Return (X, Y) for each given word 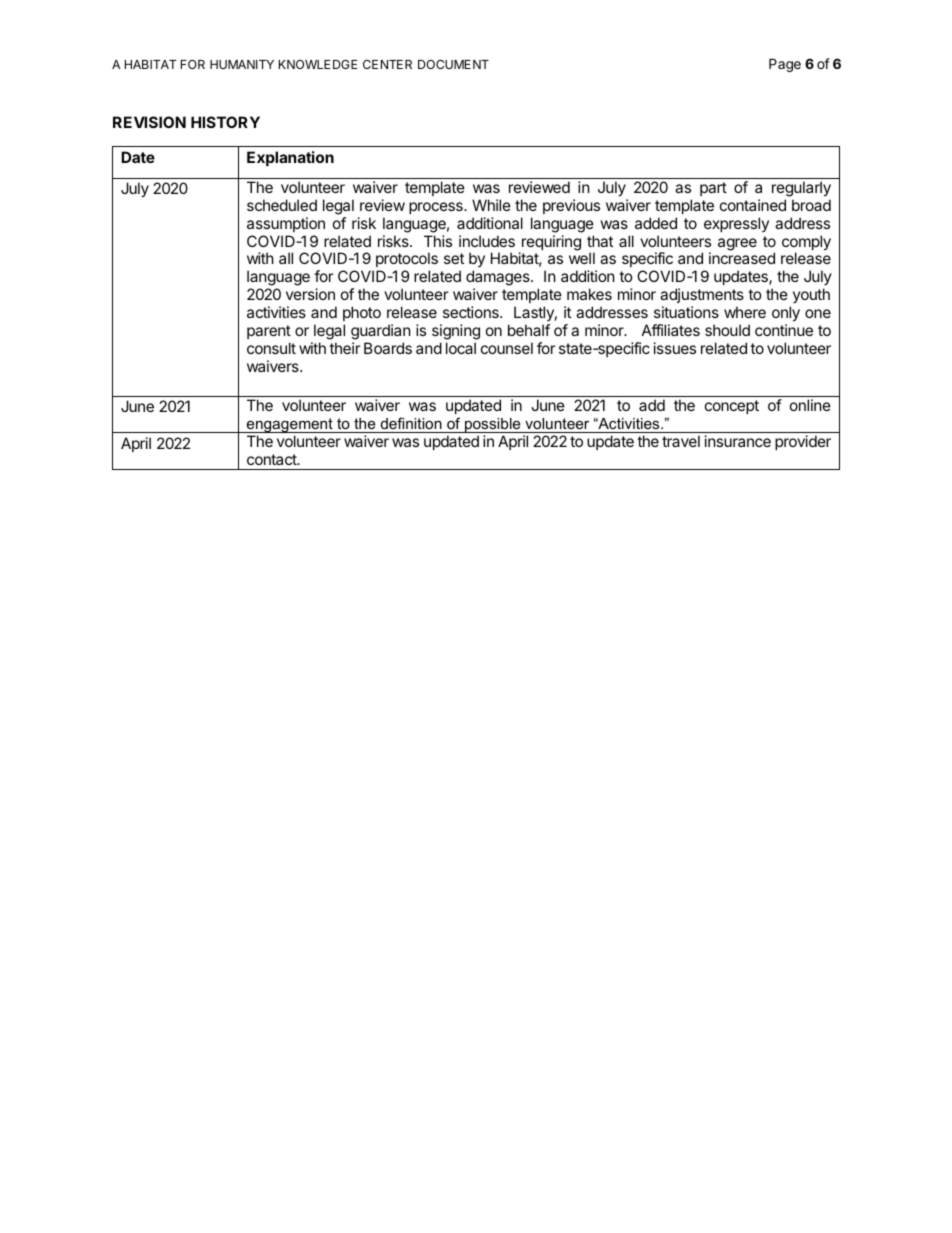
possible (493, 425)
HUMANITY (242, 64)
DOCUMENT (453, 64)
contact (273, 459)
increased (742, 258)
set (454, 258)
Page (785, 65)
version (310, 294)
